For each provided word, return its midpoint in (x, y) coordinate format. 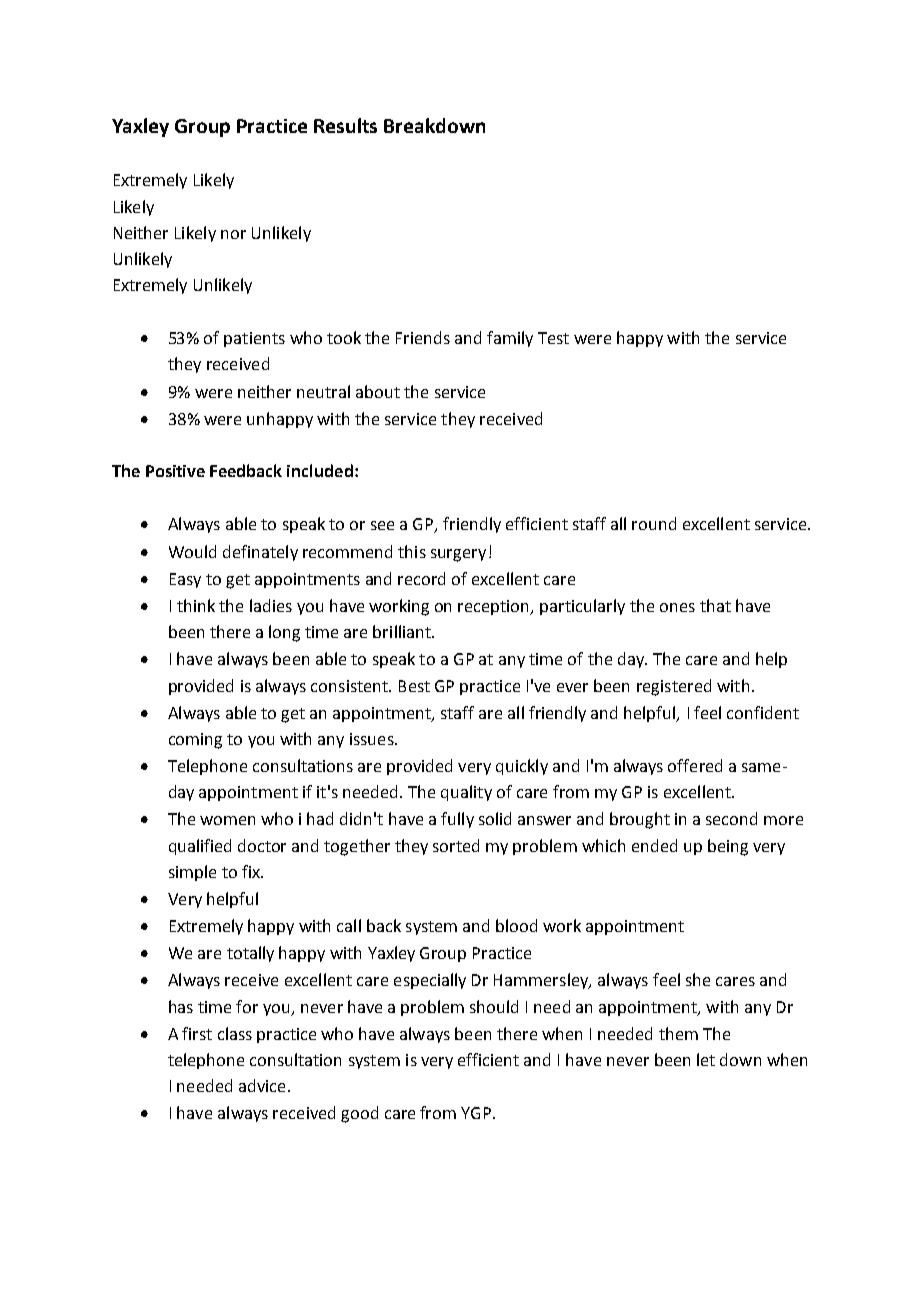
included (320, 470)
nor (233, 234)
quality (466, 793)
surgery (458, 555)
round (654, 523)
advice (262, 1085)
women (227, 820)
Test (553, 338)
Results (345, 125)
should (494, 1006)
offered (695, 765)
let (706, 1059)
